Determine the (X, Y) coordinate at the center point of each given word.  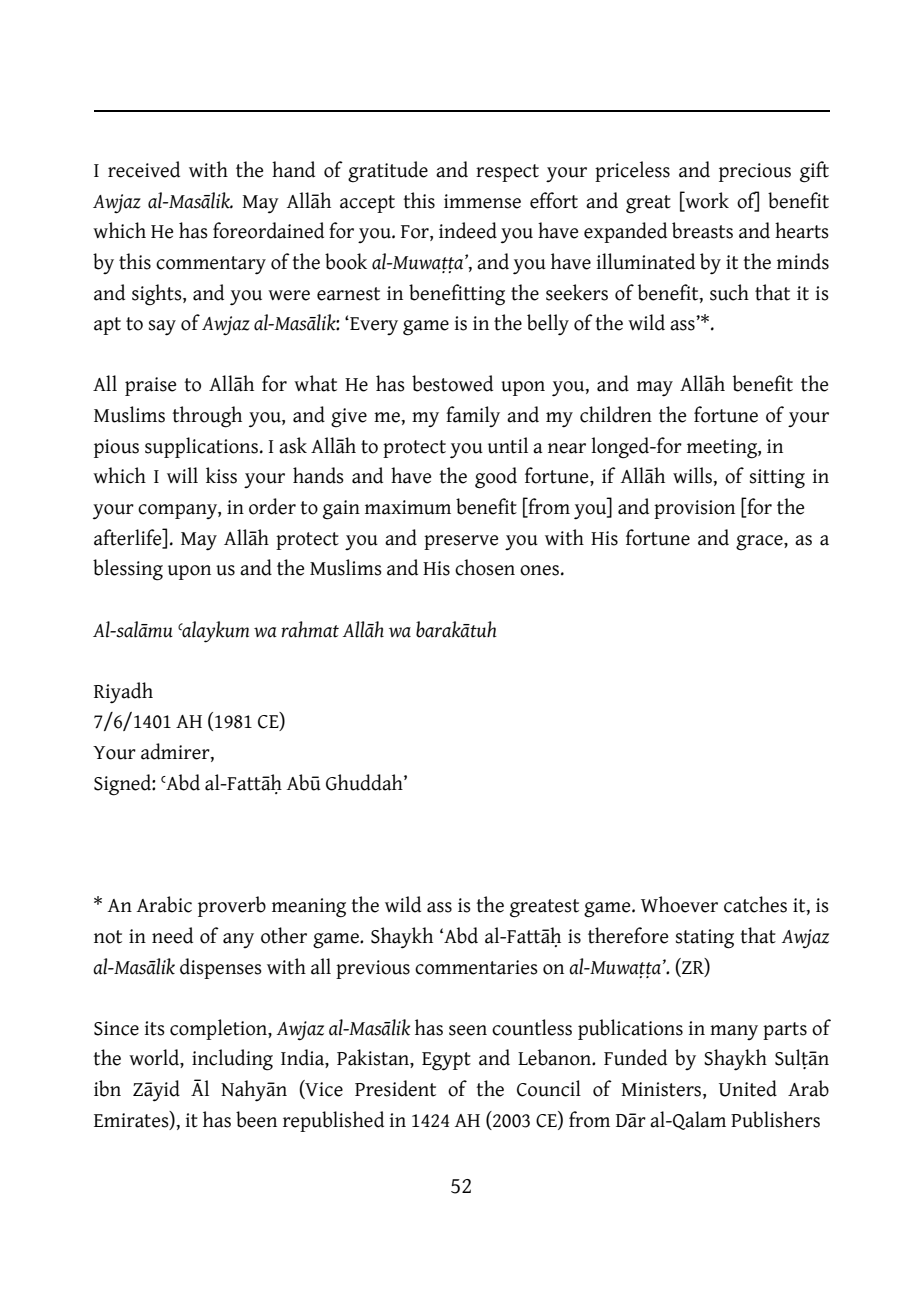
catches (755, 904)
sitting (777, 479)
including (232, 1060)
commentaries (476, 967)
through (207, 417)
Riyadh (123, 693)
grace (760, 543)
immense (482, 201)
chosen (485, 567)
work (706, 200)
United (748, 1088)
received (144, 169)
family (473, 416)
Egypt (446, 1061)
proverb (232, 906)
